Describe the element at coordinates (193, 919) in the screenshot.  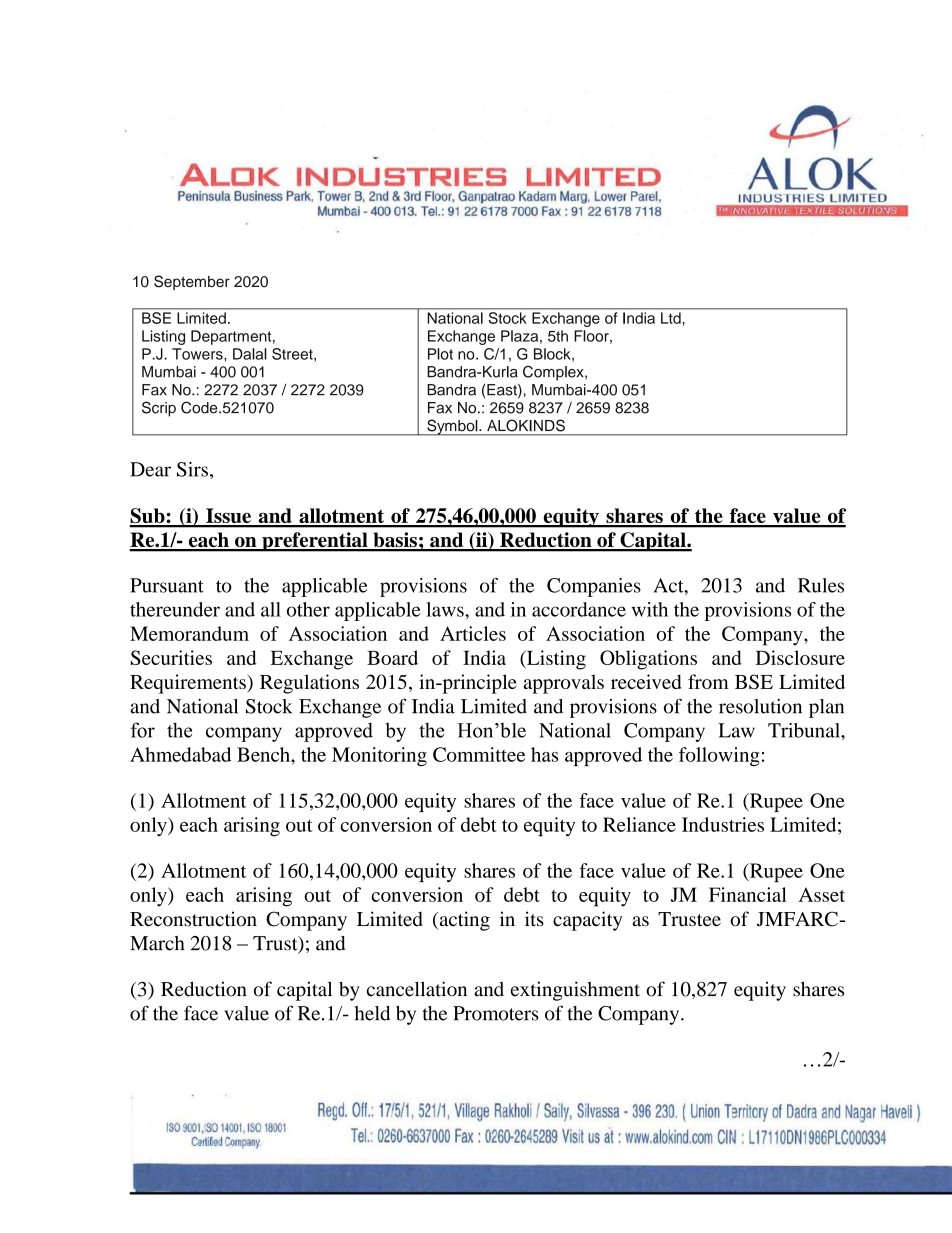
I see `Reconstruction` at that location.
